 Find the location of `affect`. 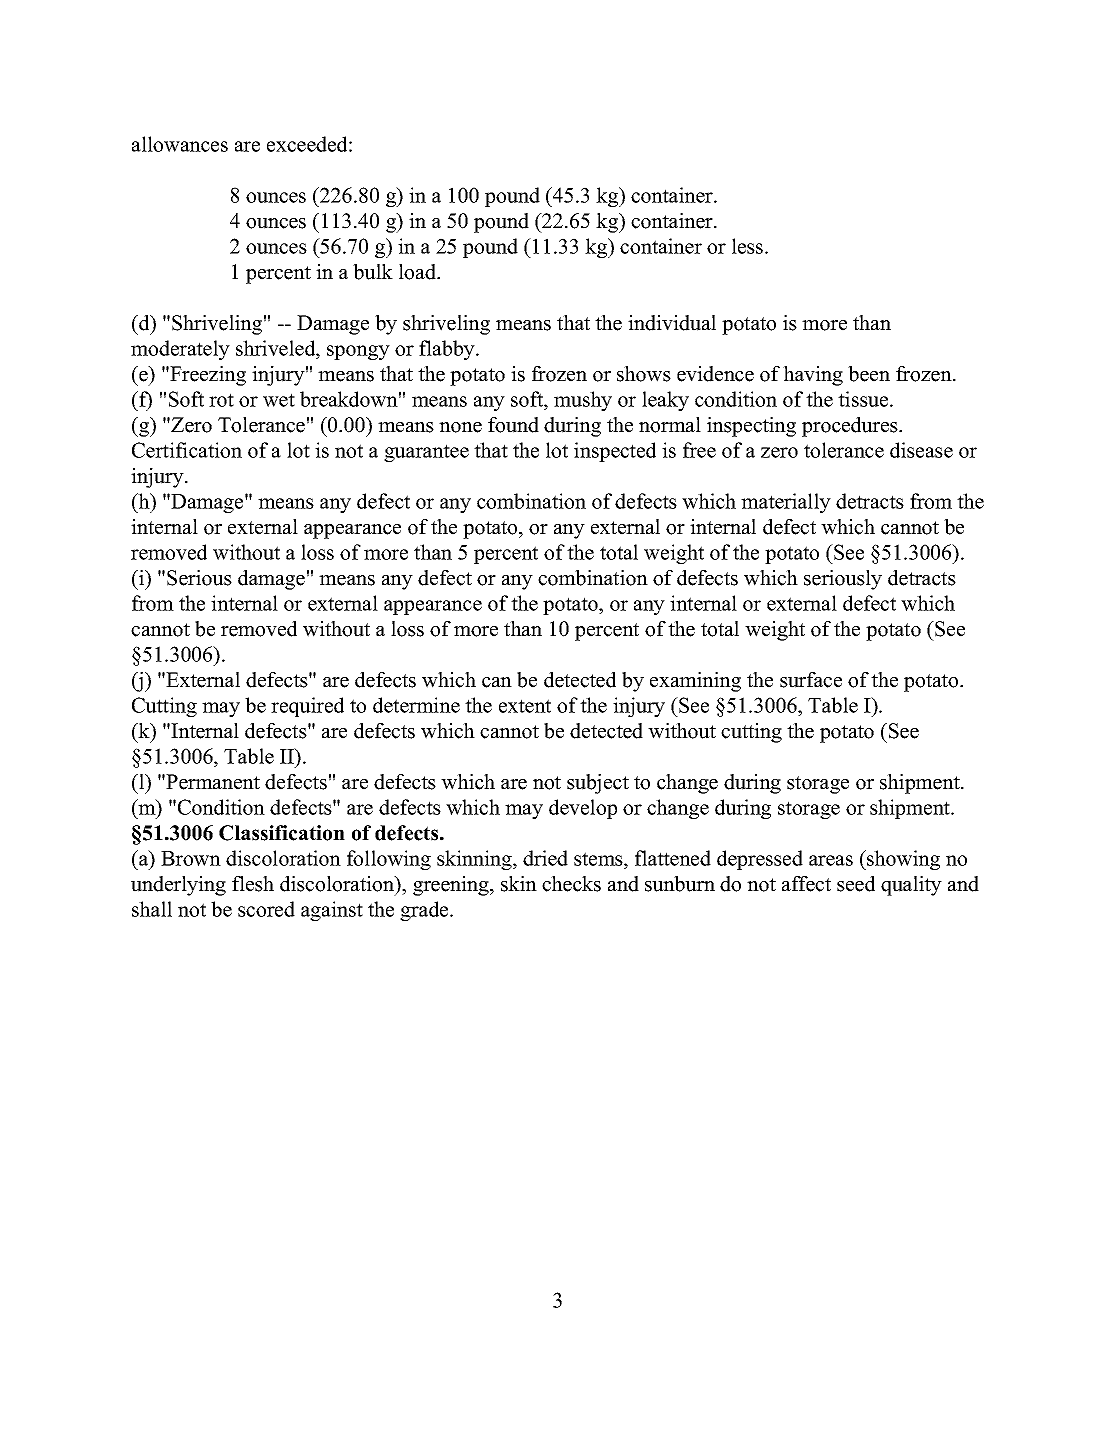

affect is located at coordinates (806, 884).
